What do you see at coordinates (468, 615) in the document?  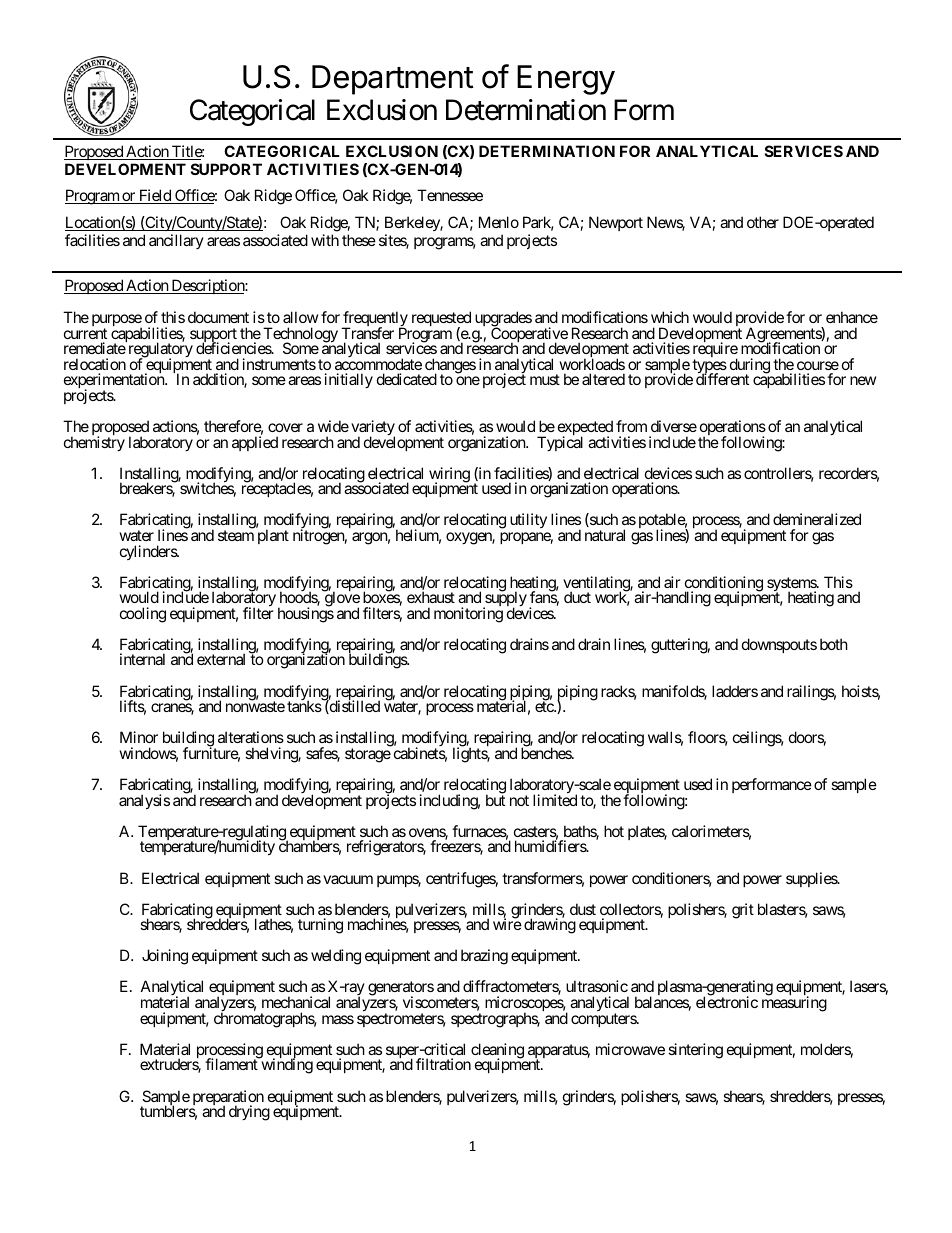 I see `monitoring` at bounding box center [468, 615].
